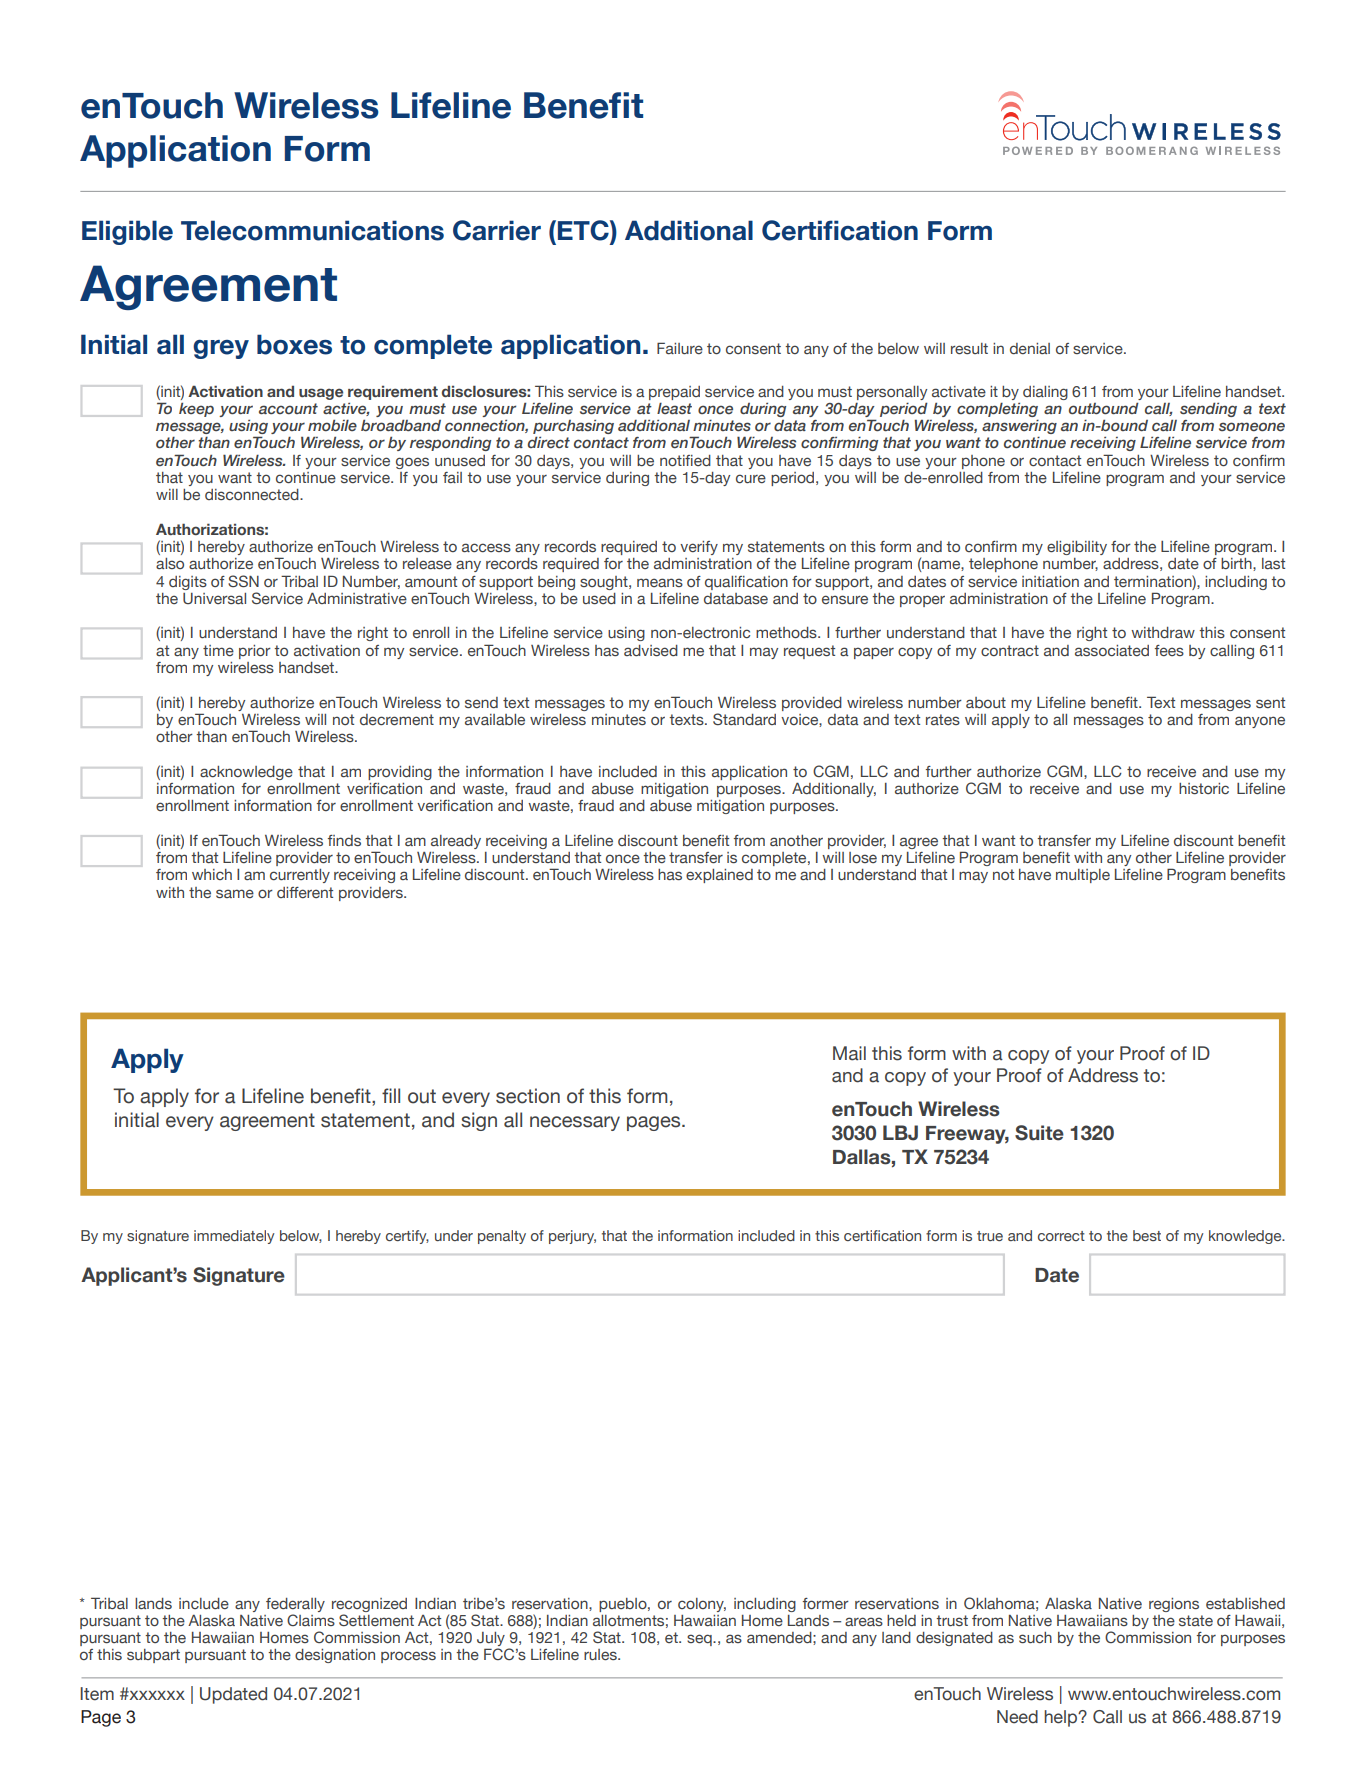  I want to click on immediately, so click(234, 1237).
